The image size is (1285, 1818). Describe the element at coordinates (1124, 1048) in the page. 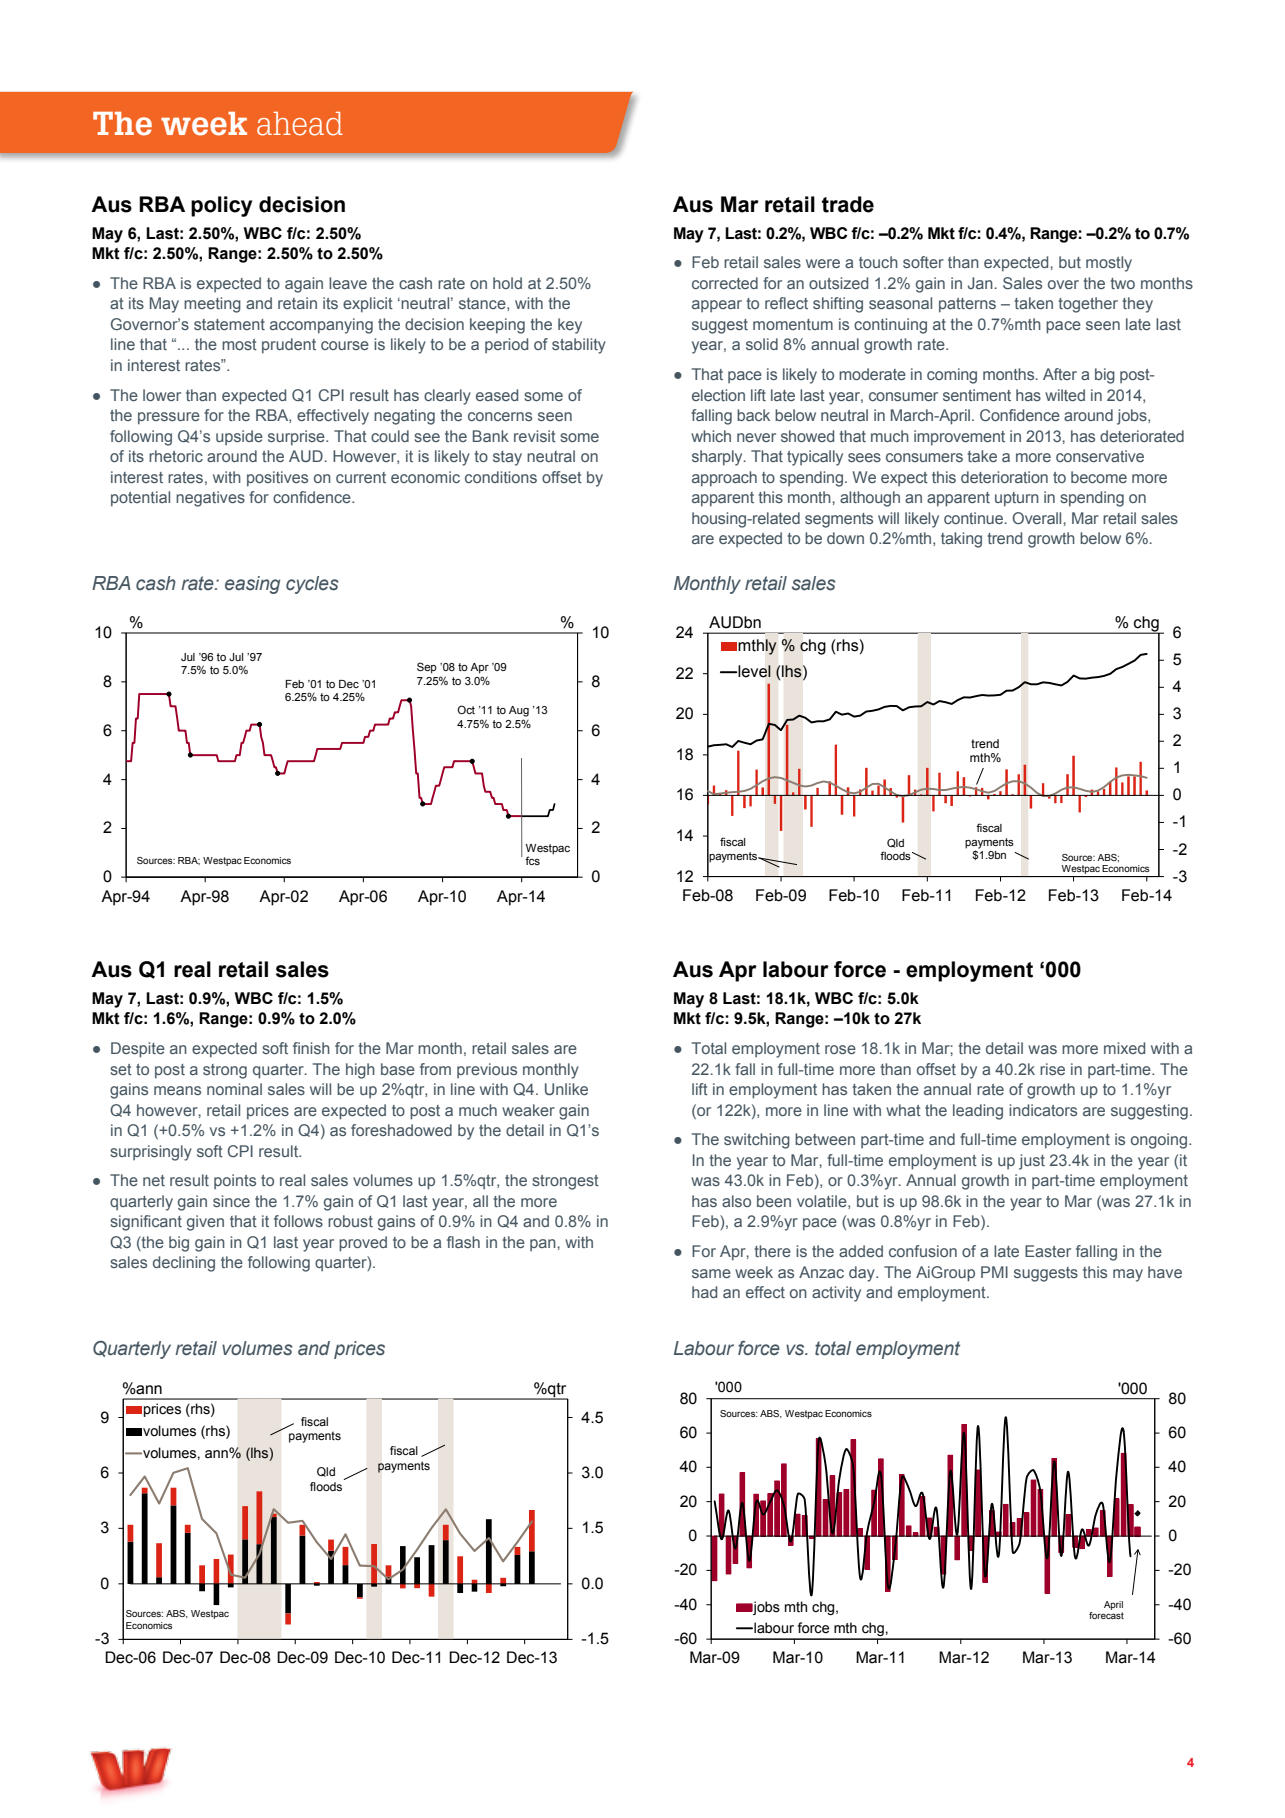

I see `mixed` at that location.
